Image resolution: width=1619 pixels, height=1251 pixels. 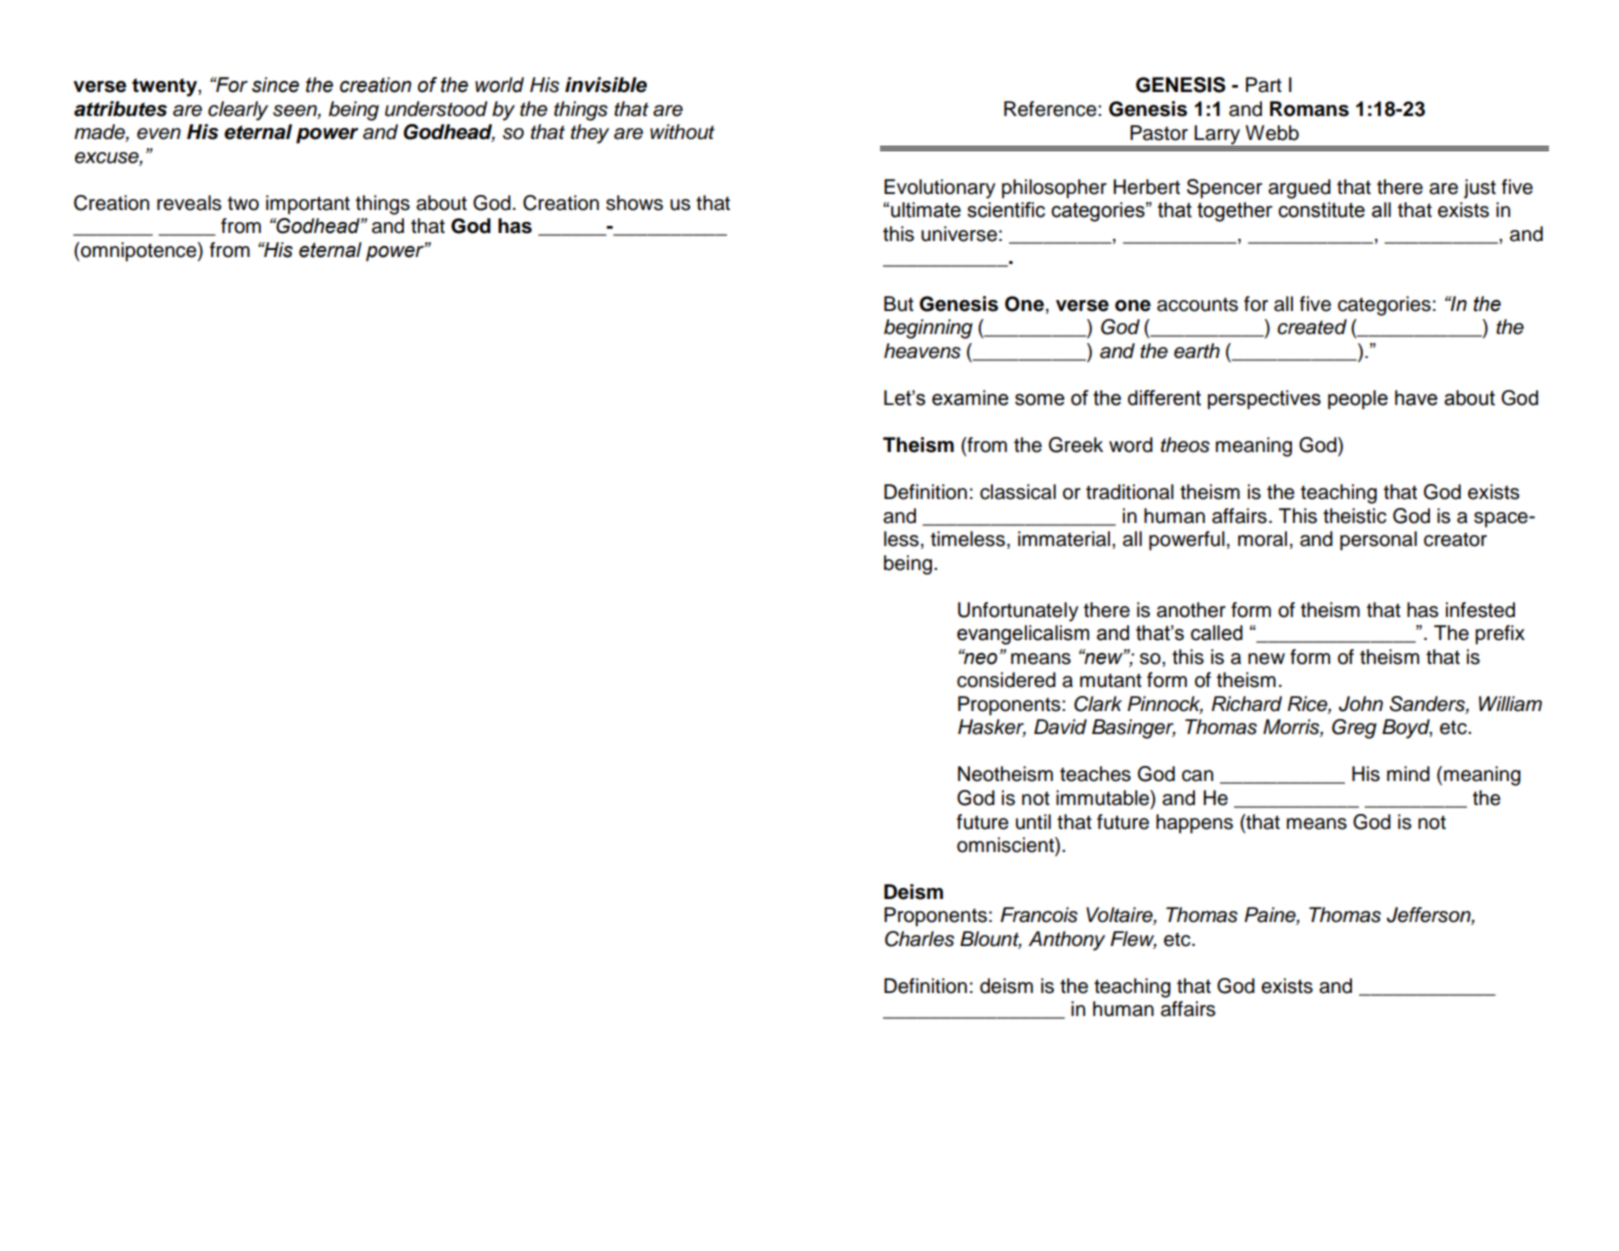 What do you see at coordinates (1039, 915) in the page?
I see `Francois` at bounding box center [1039, 915].
